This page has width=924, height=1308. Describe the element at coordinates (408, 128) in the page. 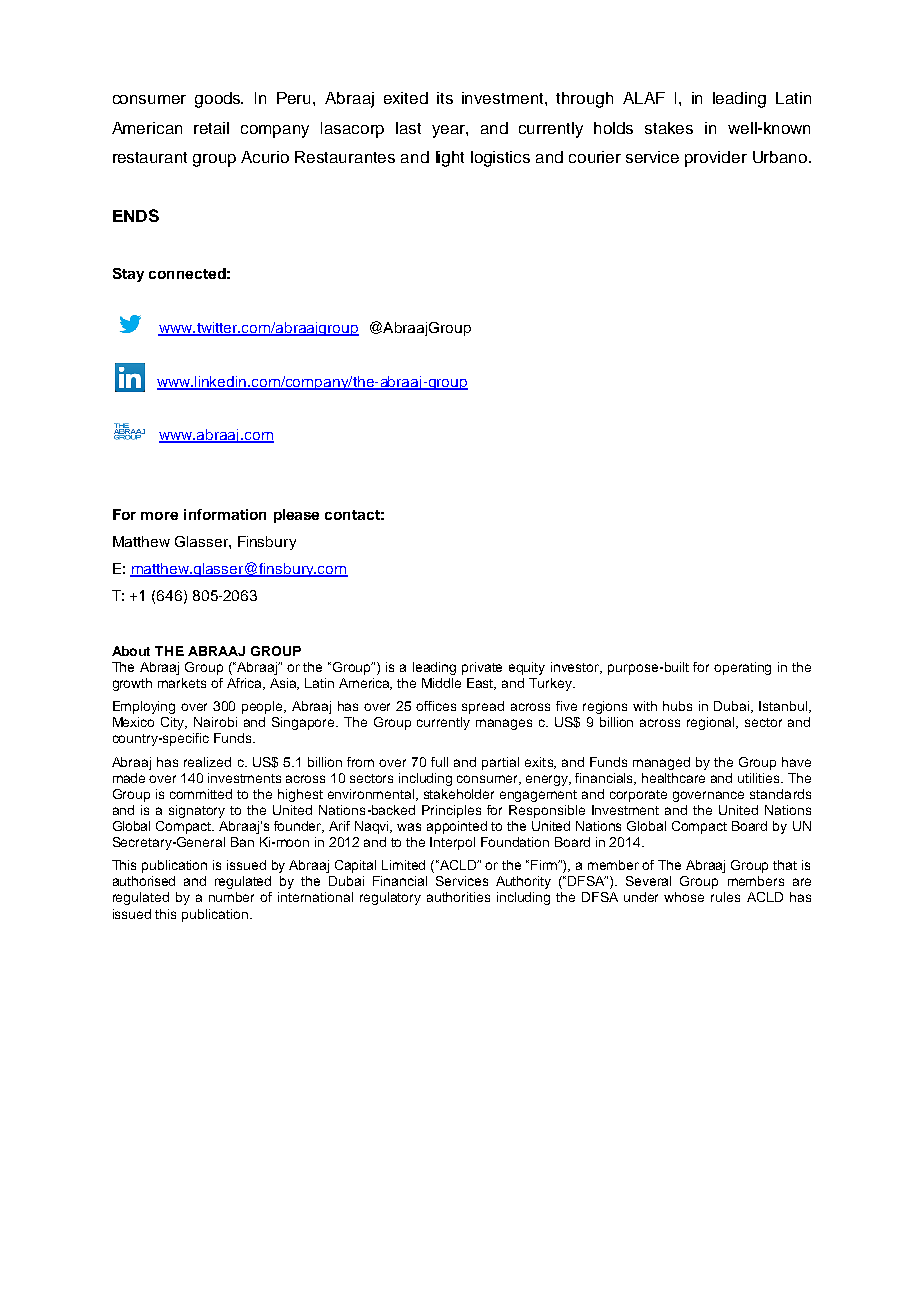

I see `last` at that location.
